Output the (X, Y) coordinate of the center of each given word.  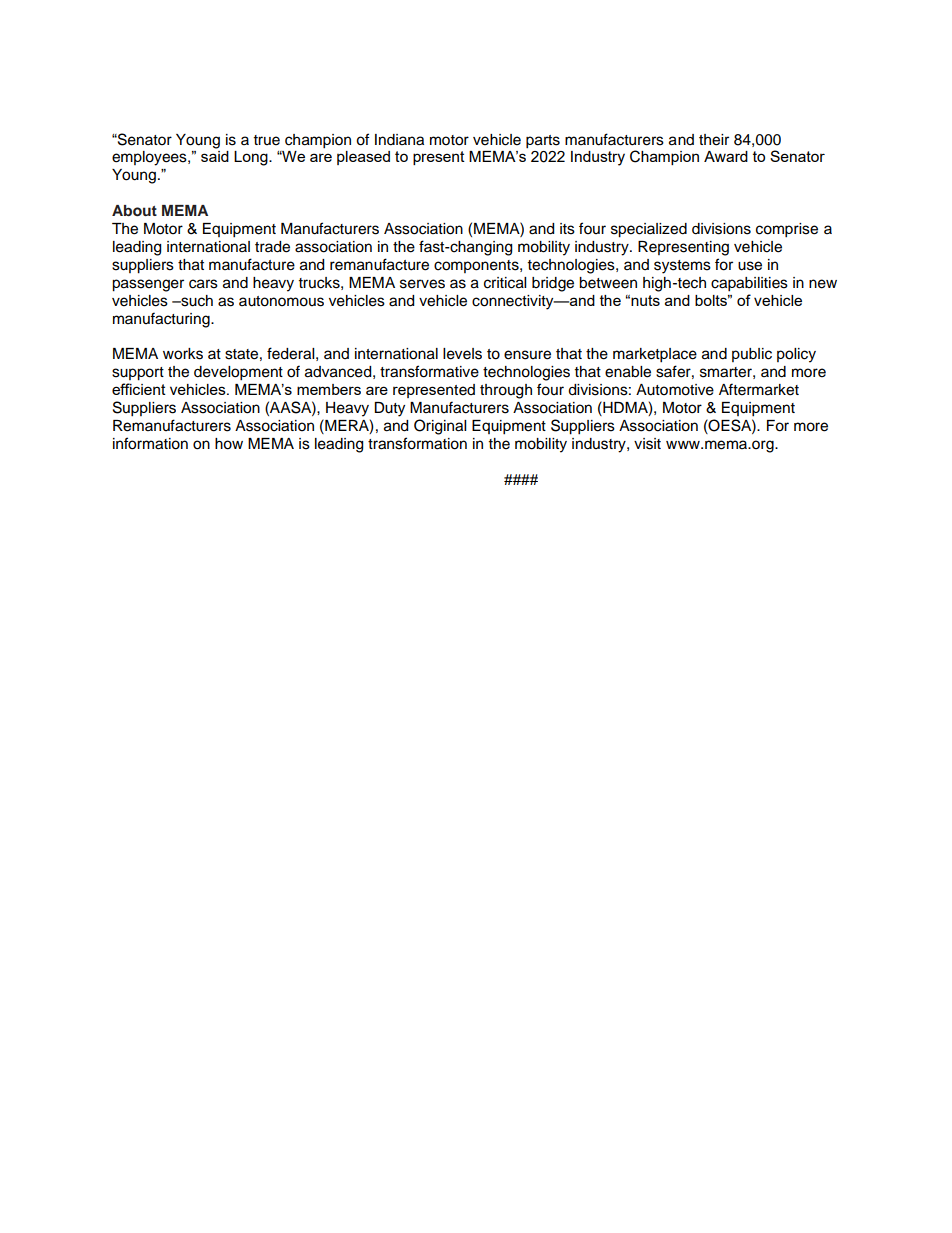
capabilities (749, 284)
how (229, 444)
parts (543, 142)
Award (726, 156)
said (215, 156)
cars (203, 284)
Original (440, 427)
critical (505, 283)
